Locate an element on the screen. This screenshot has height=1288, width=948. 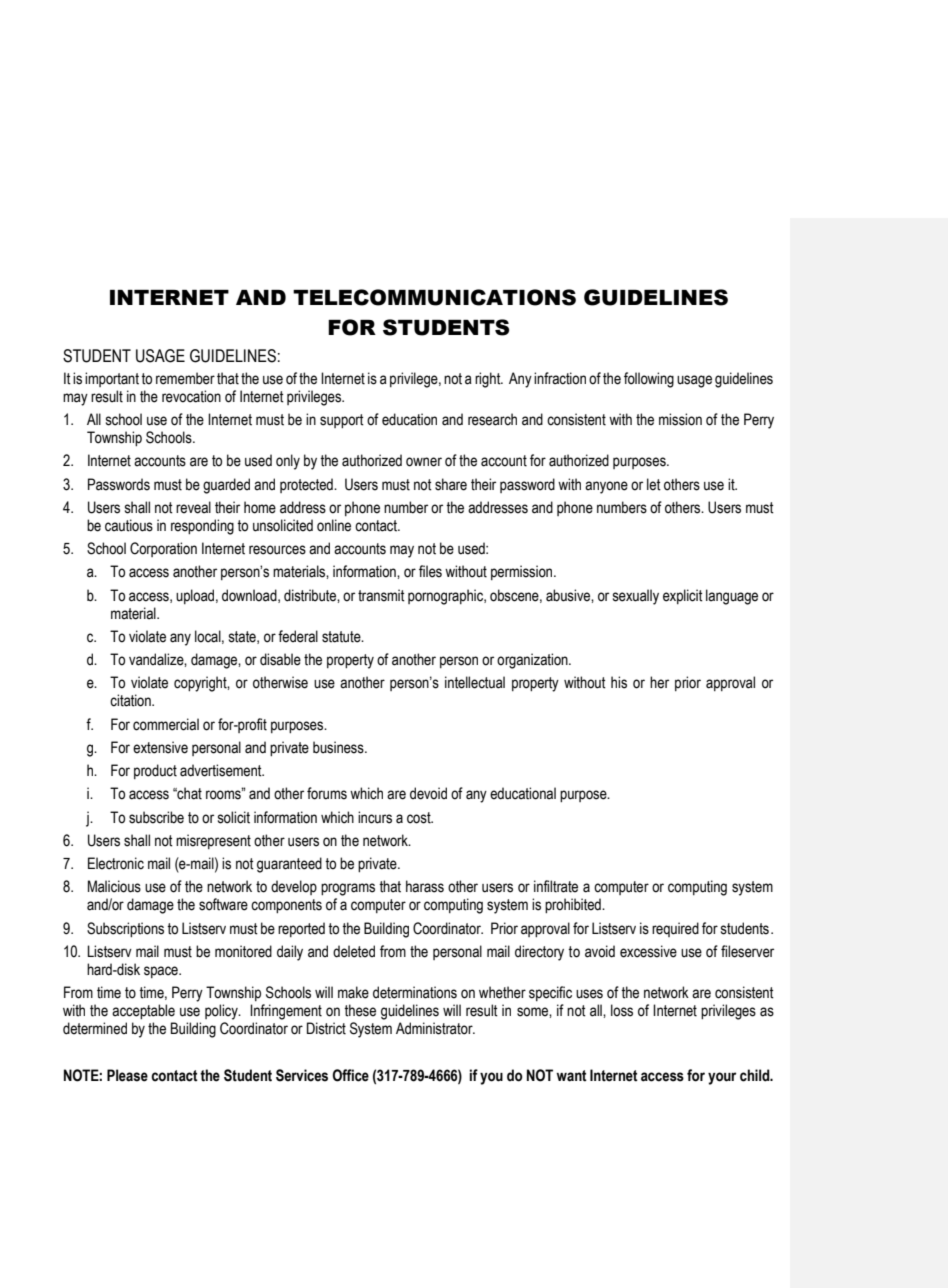
Administrator is located at coordinates (435, 1028).
